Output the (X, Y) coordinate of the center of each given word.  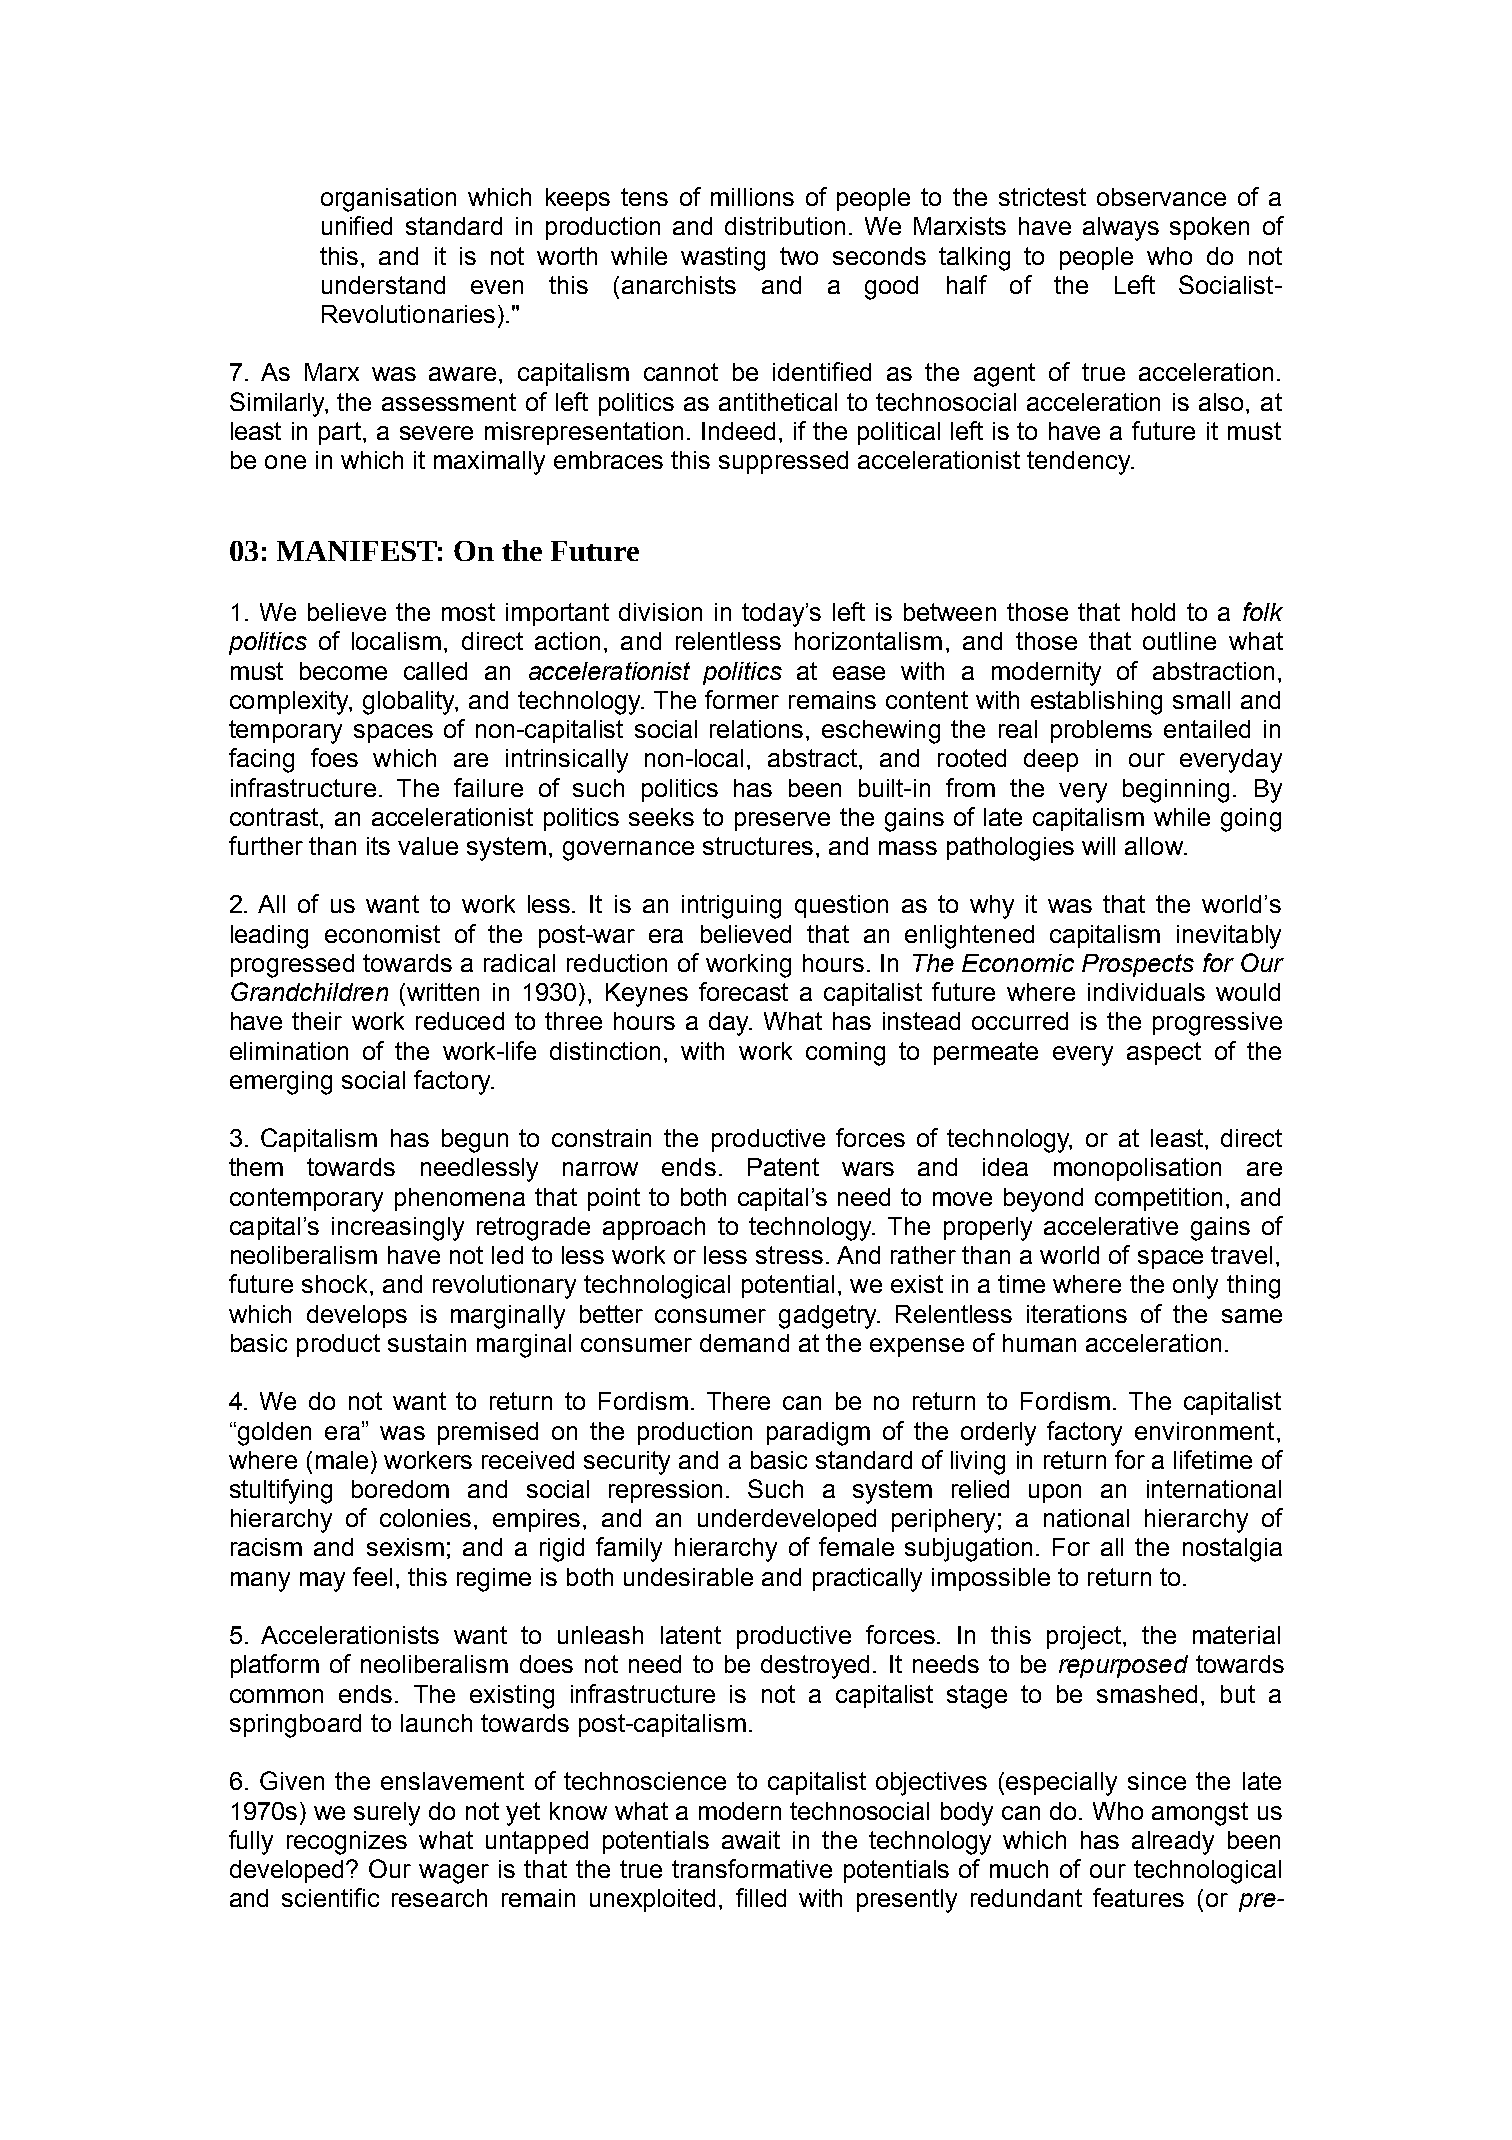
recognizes (347, 1843)
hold (1153, 612)
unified (357, 225)
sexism (405, 1547)
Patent (783, 1167)
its (378, 846)
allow (1155, 846)
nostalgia (1232, 1550)
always (1121, 229)
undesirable (688, 1577)
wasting (723, 259)
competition (1158, 1199)
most (468, 612)
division (660, 612)
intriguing (731, 907)
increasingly (398, 1229)
